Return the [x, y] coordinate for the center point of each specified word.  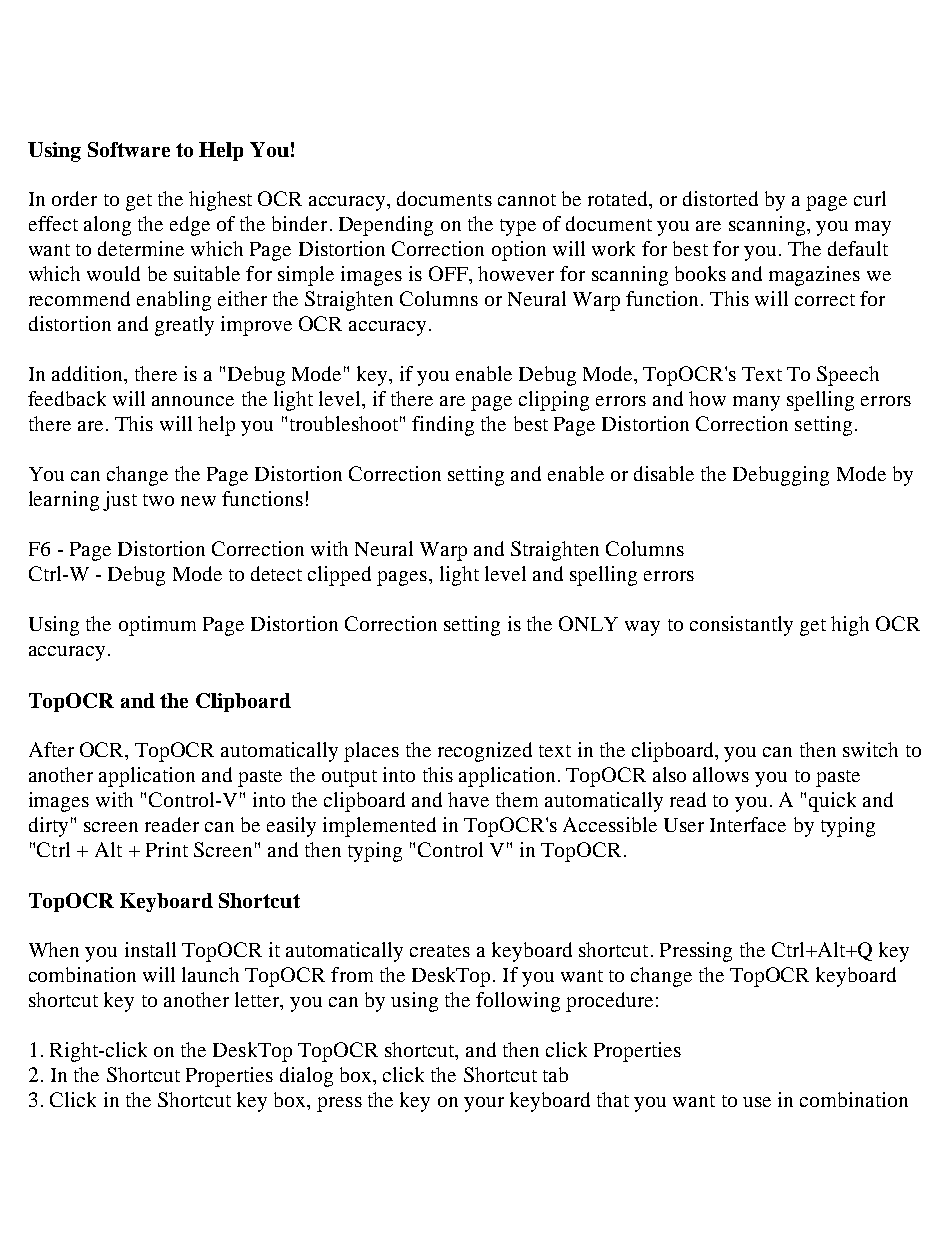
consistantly [741, 626]
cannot [527, 200]
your [484, 1104]
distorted [720, 198]
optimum [157, 626]
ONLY [588, 623]
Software [129, 149]
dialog [306, 1077]
